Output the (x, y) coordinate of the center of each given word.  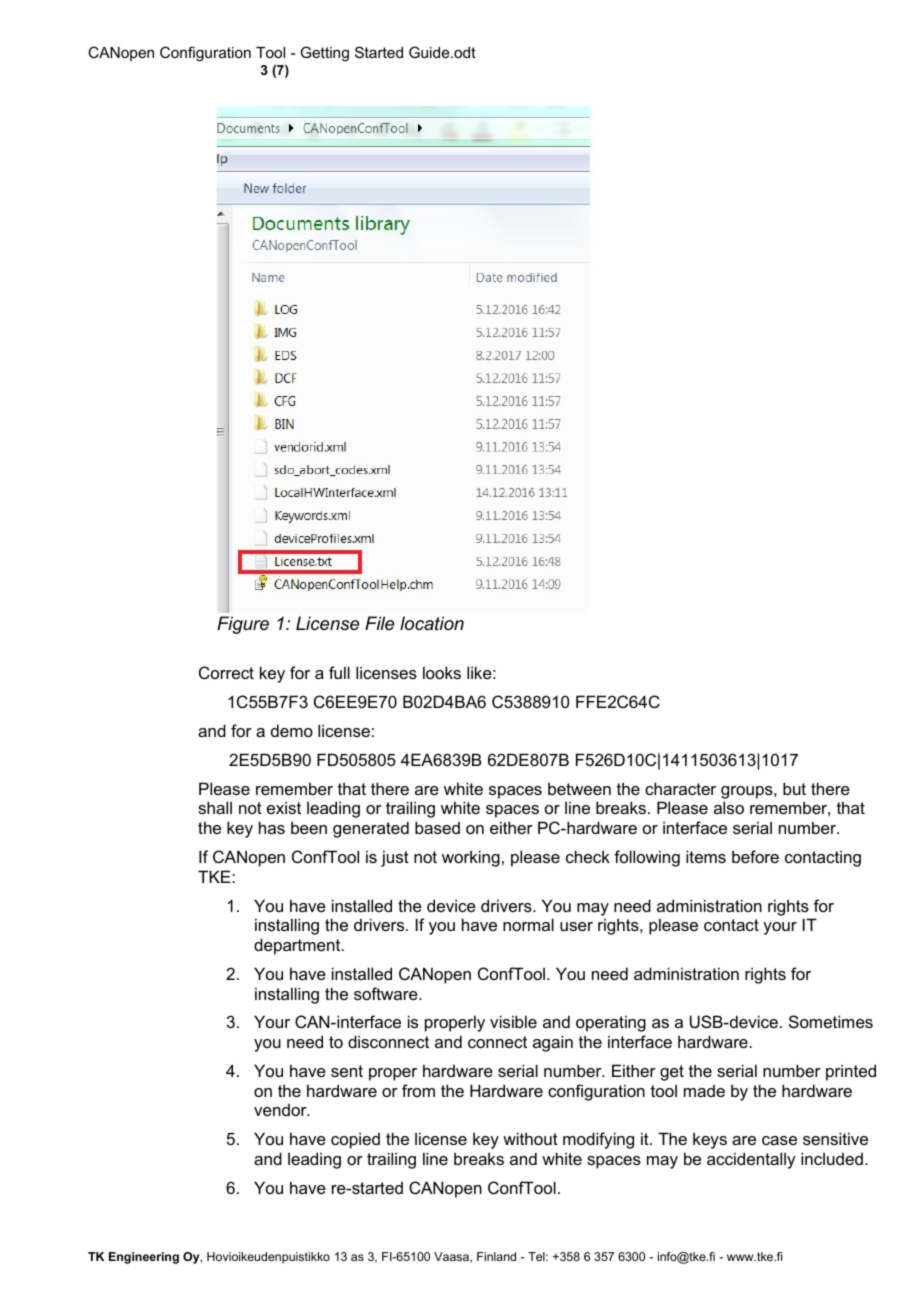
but (794, 788)
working (471, 858)
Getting (325, 54)
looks (442, 672)
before (755, 856)
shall (215, 807)
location (432, 623)
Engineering (144, 1258)
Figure (243, 625)
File (379, 623)
